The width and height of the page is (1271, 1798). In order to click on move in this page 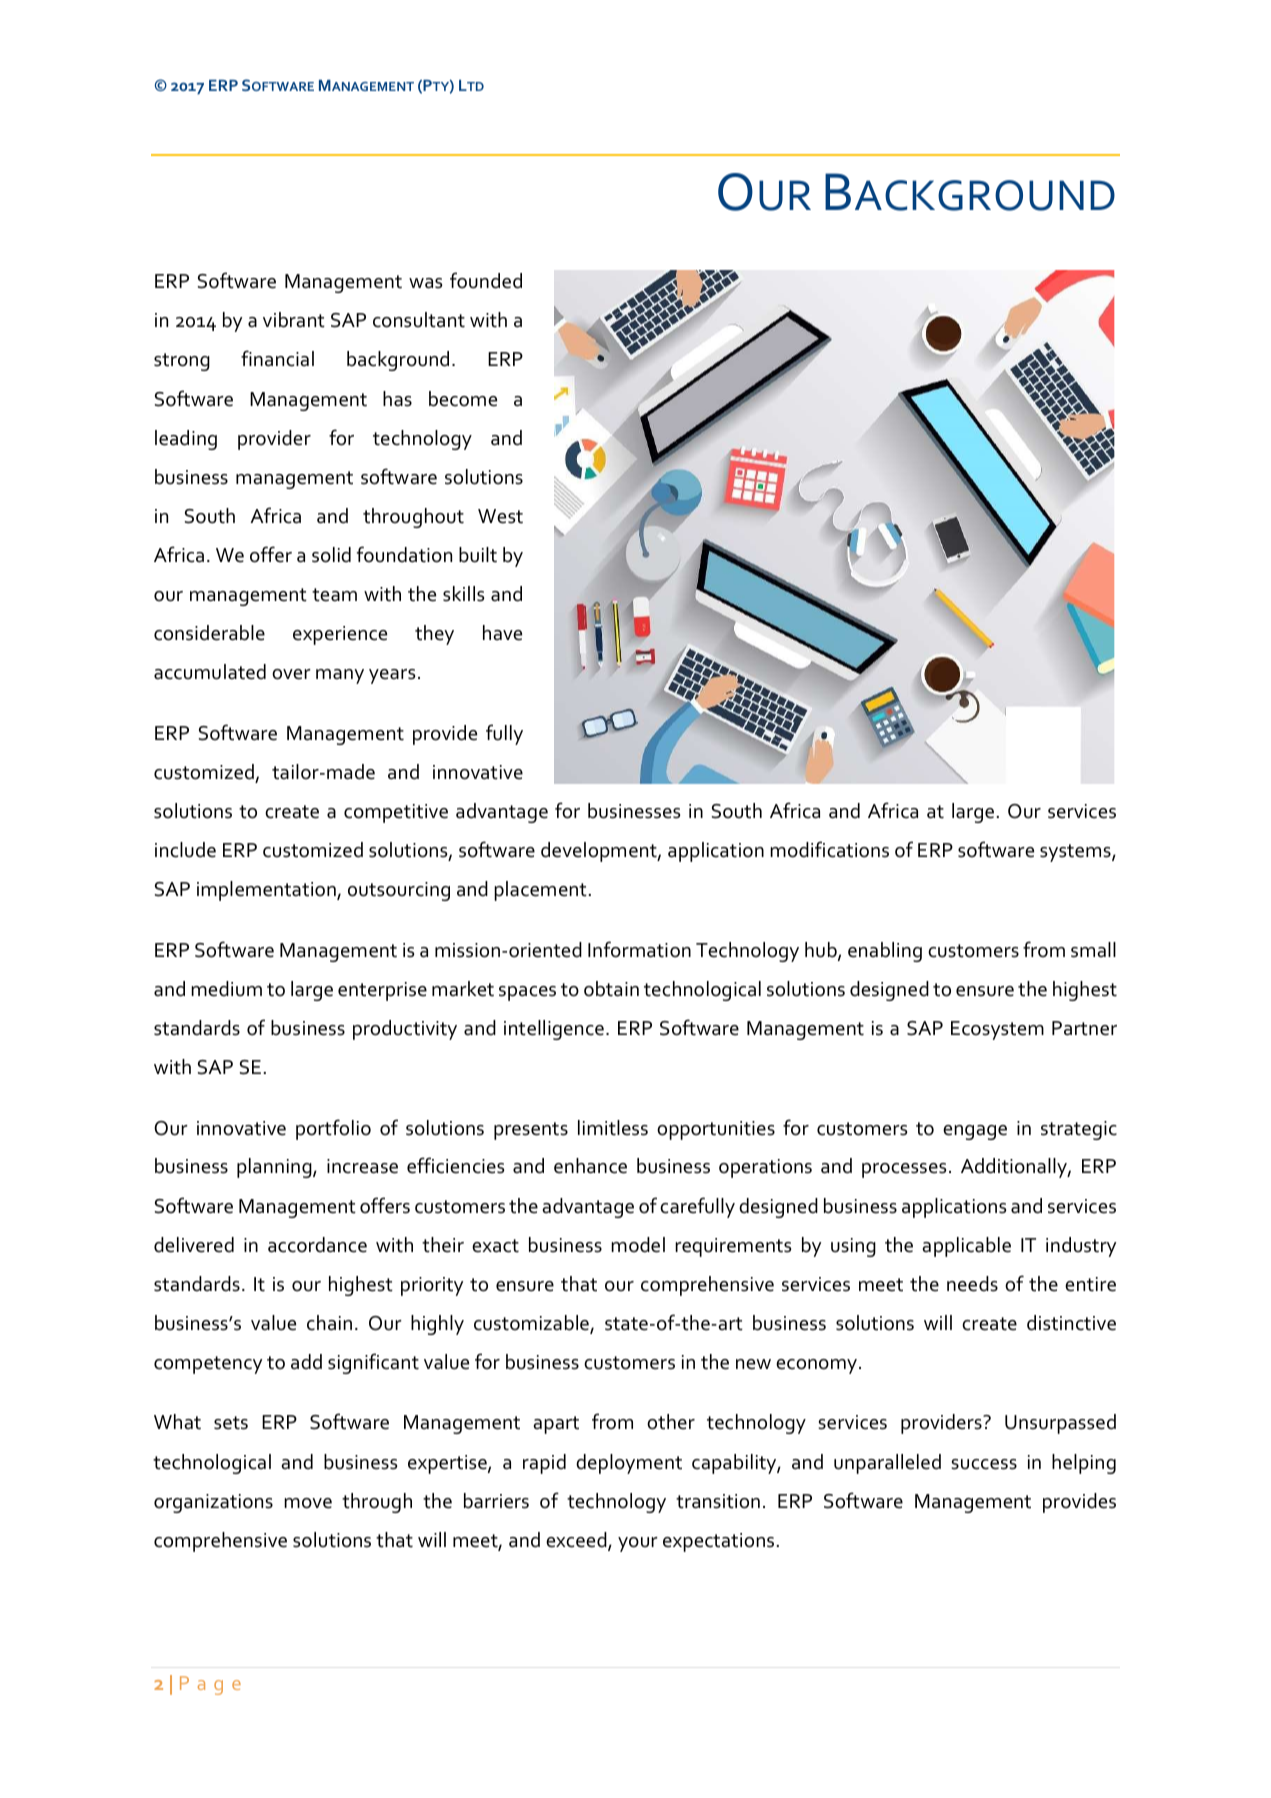, I will do `click(308, 1503)`.
